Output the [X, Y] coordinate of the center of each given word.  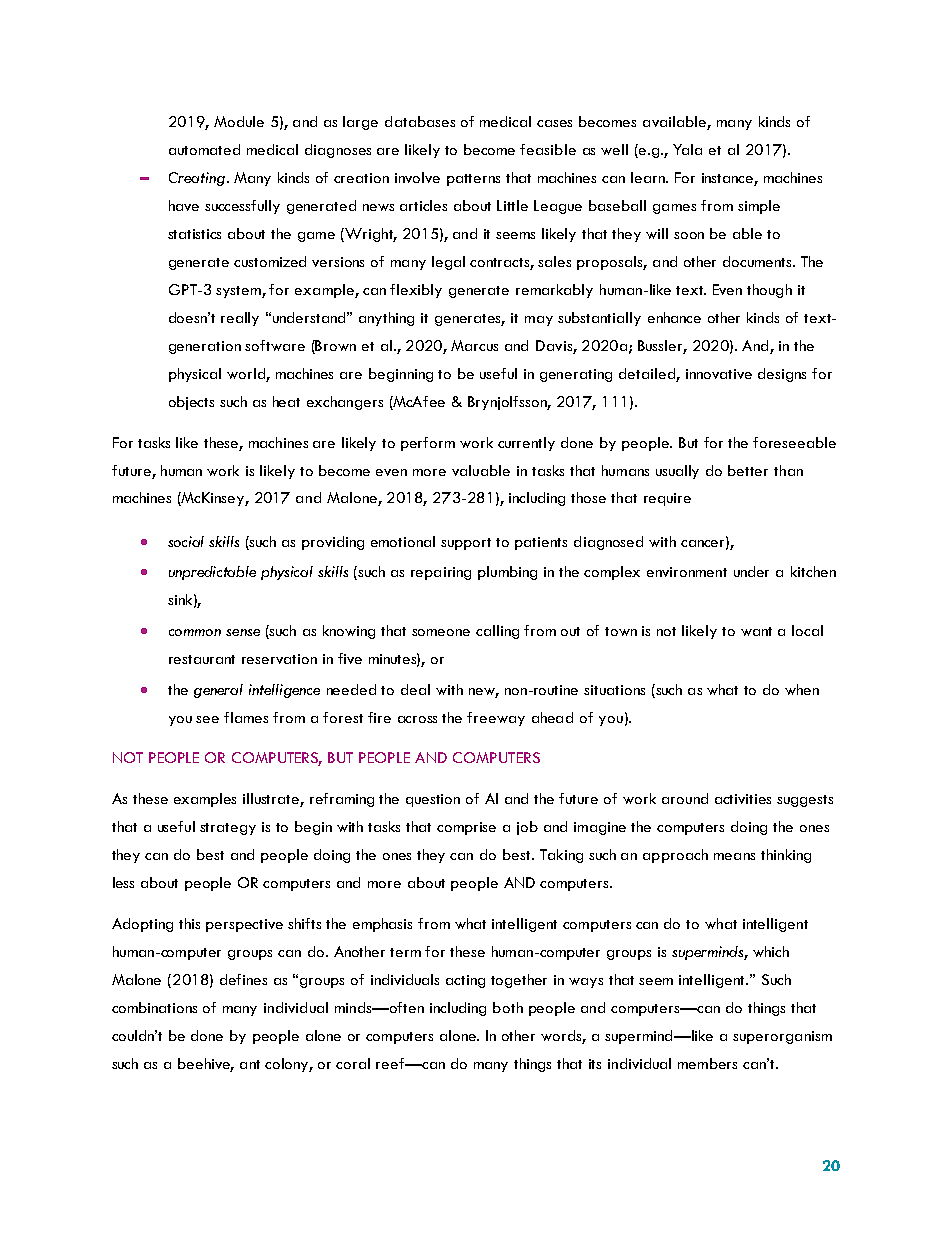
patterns [473, 180]
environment [687, 572]
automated [204, 149]
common [195, 632]
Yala [687, 149]
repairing [441, 573]
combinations [154, 1007]
